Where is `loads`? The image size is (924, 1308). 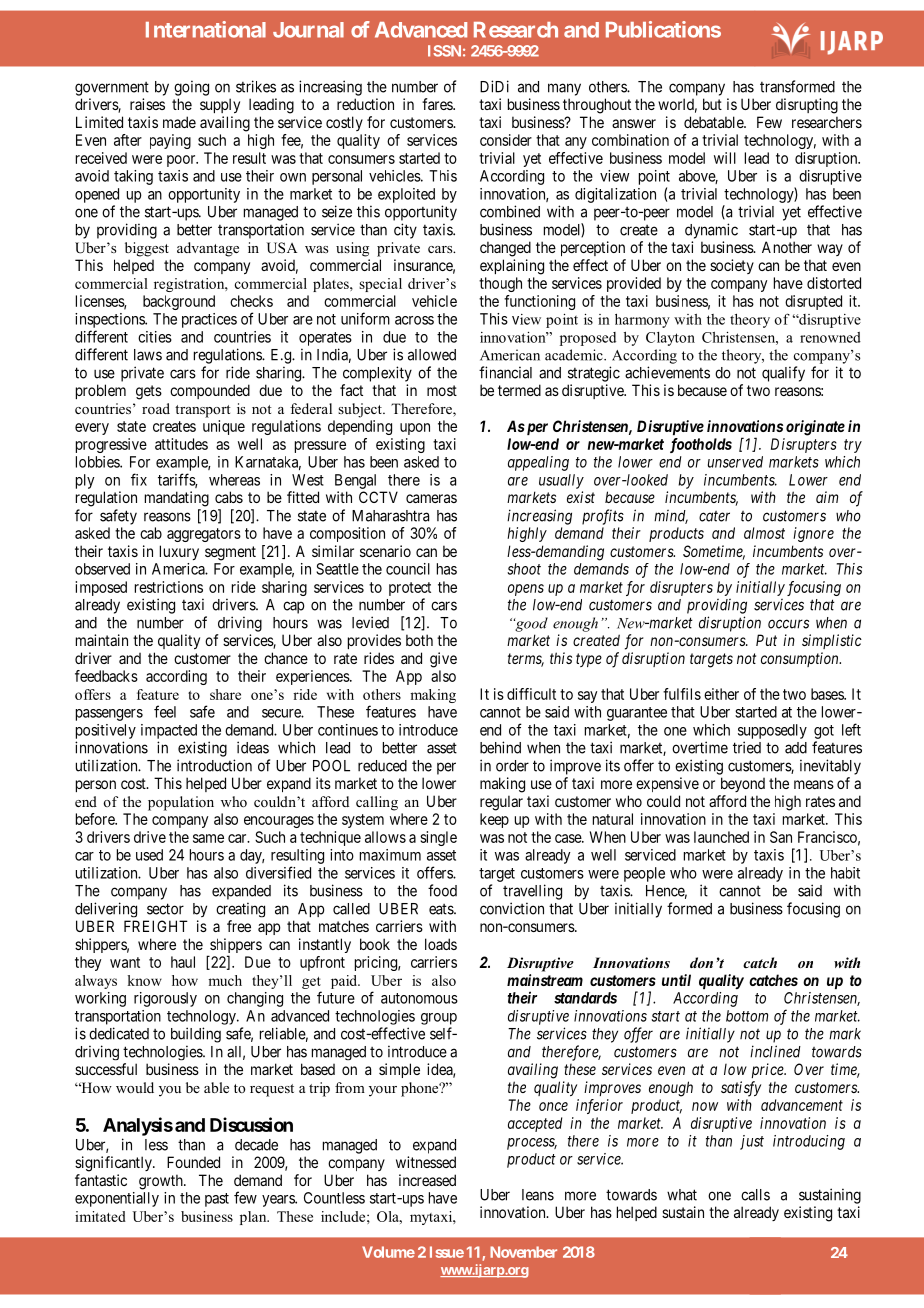 loads is located at coordinates (441, 944).
